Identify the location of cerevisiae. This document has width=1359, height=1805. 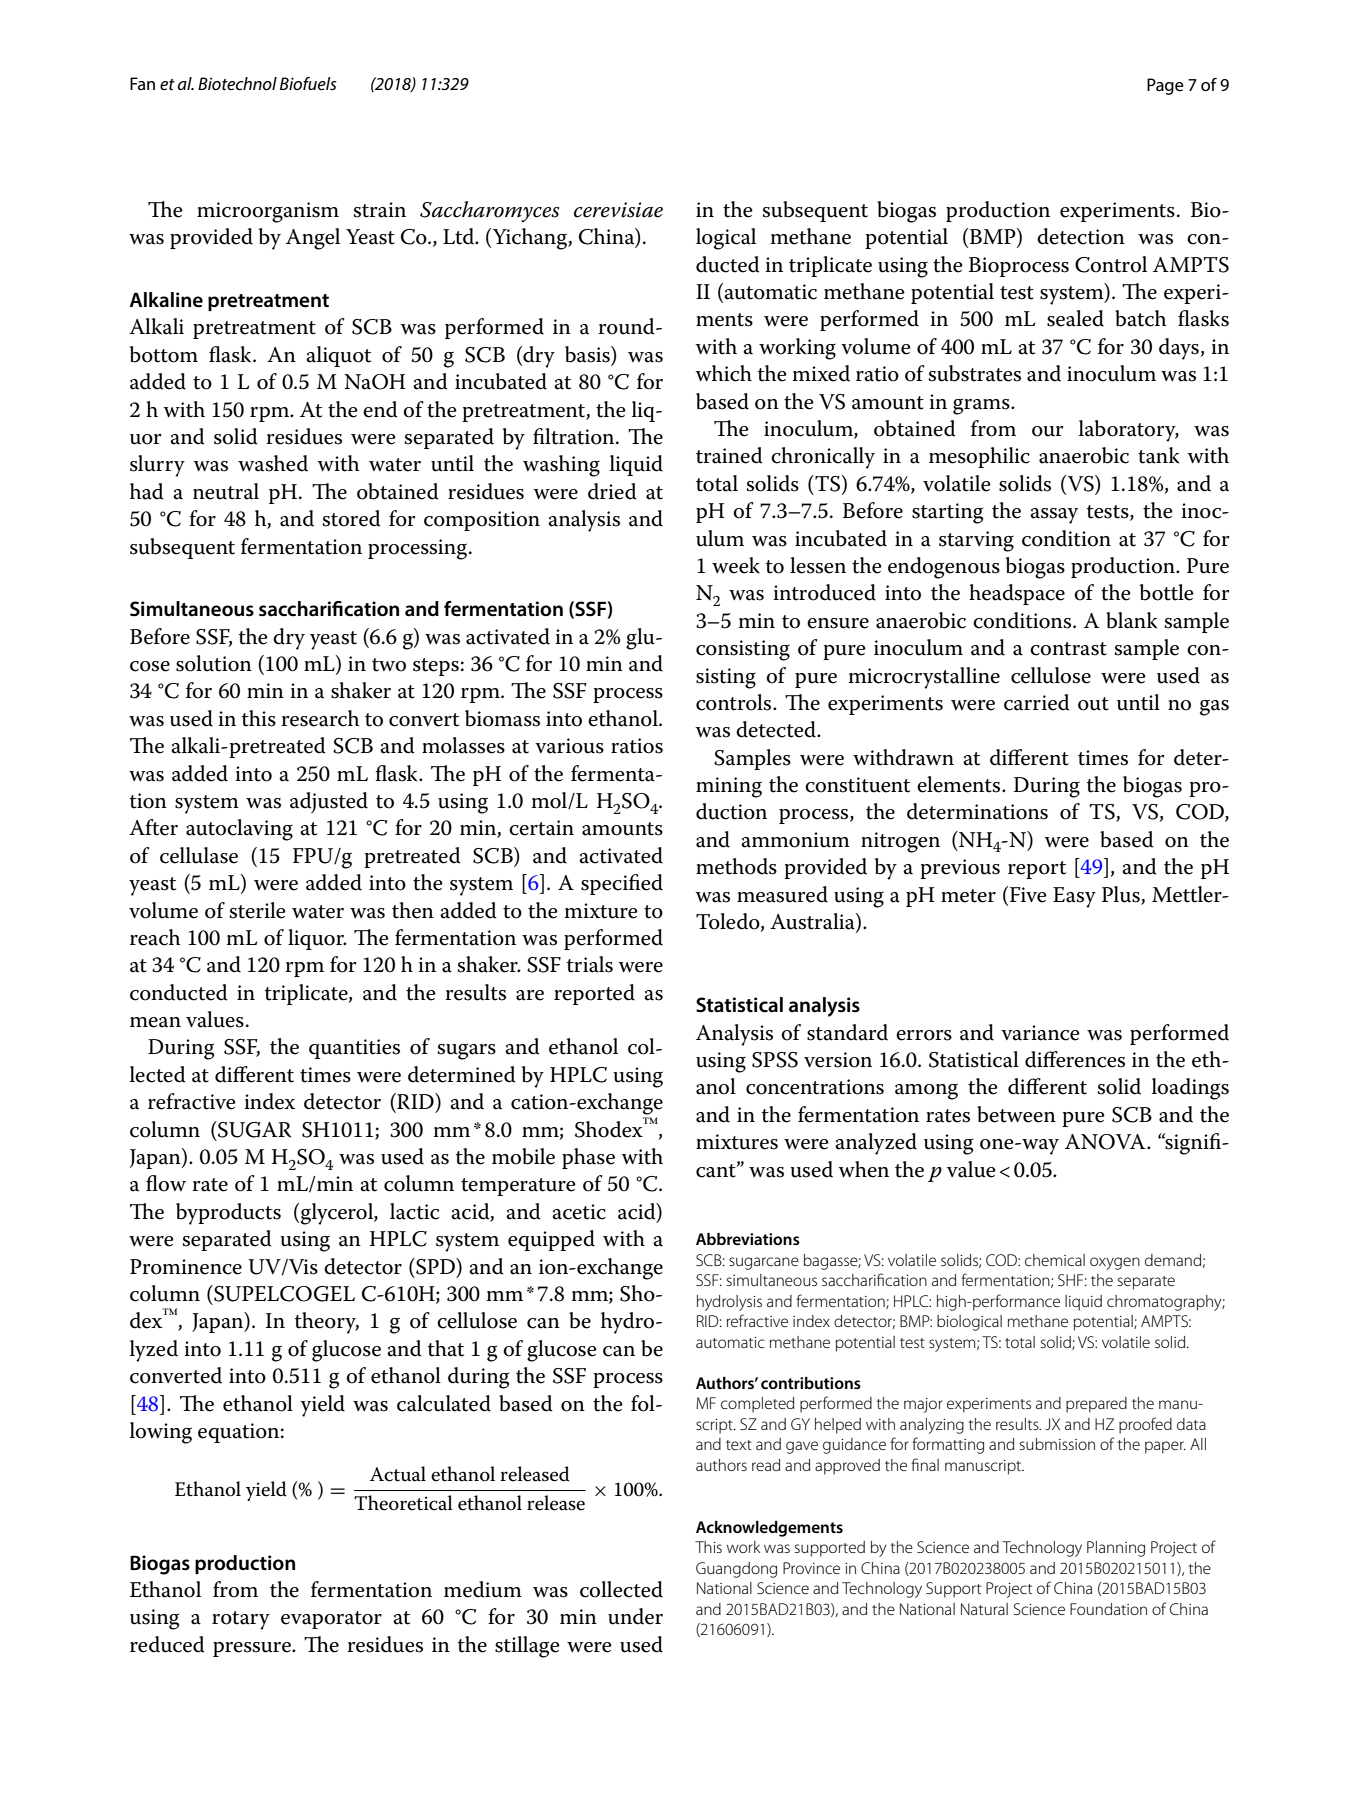
(618, 210).
